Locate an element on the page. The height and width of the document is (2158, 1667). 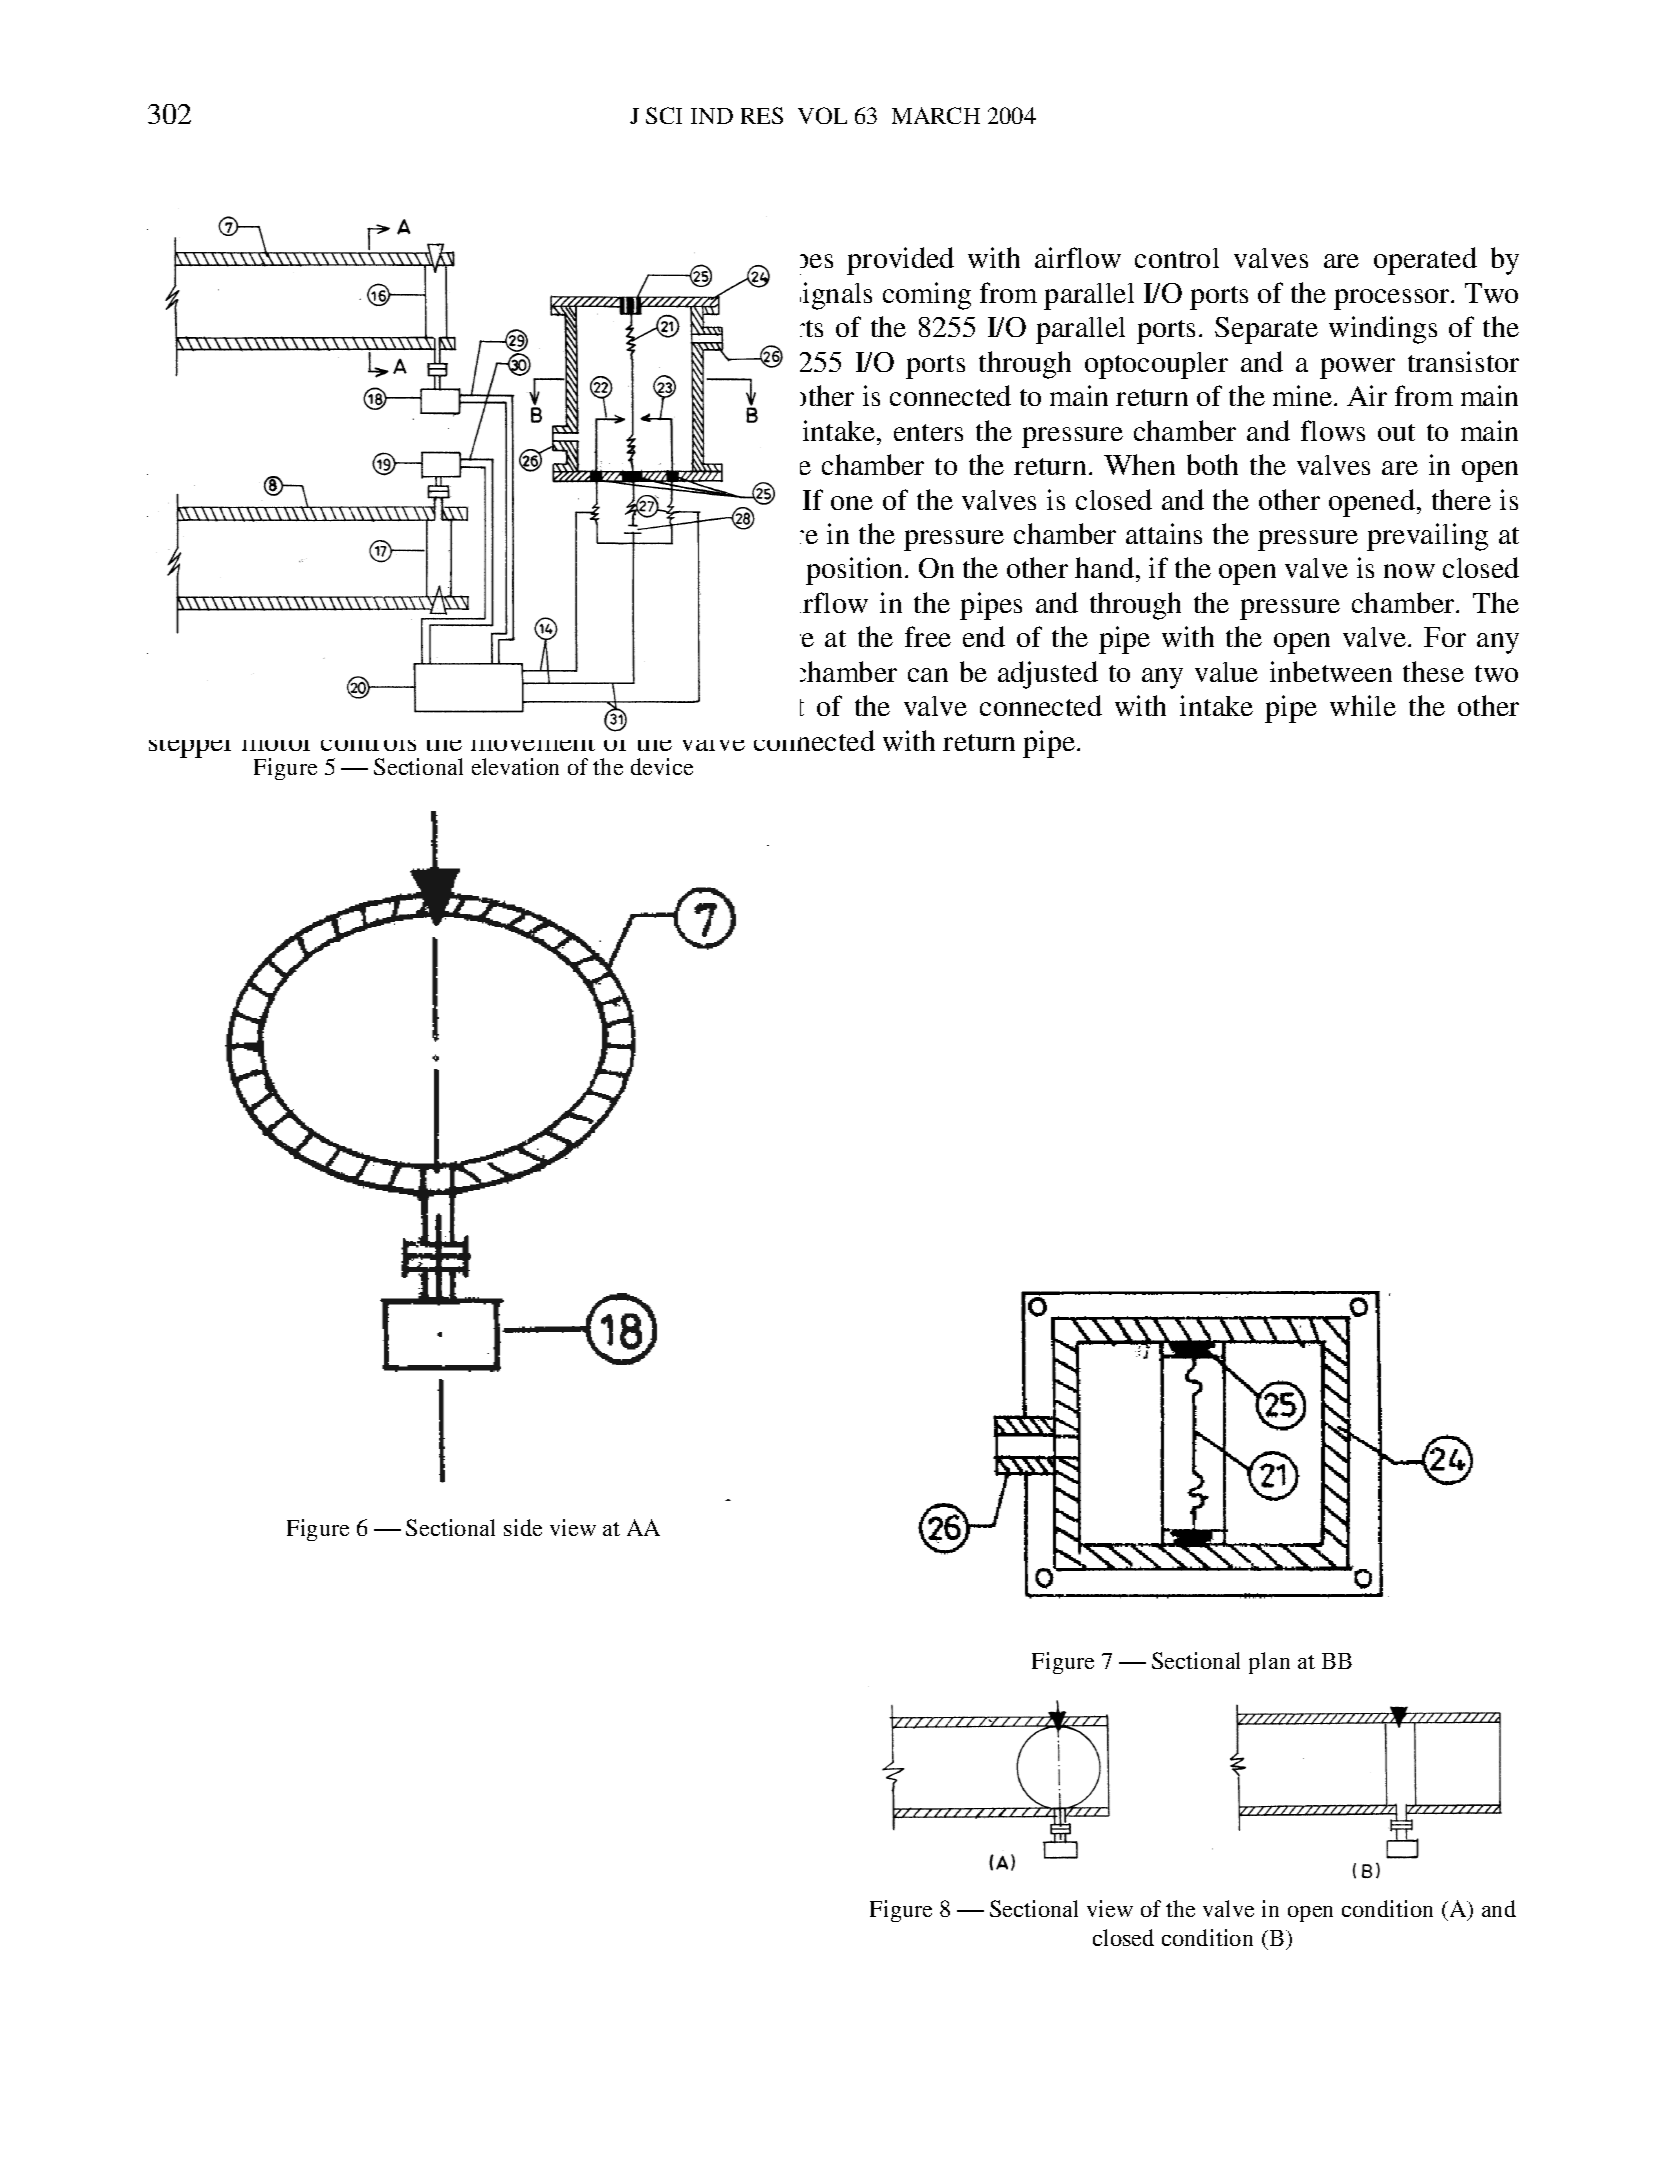
while is located at coordinates (1363, 705).
